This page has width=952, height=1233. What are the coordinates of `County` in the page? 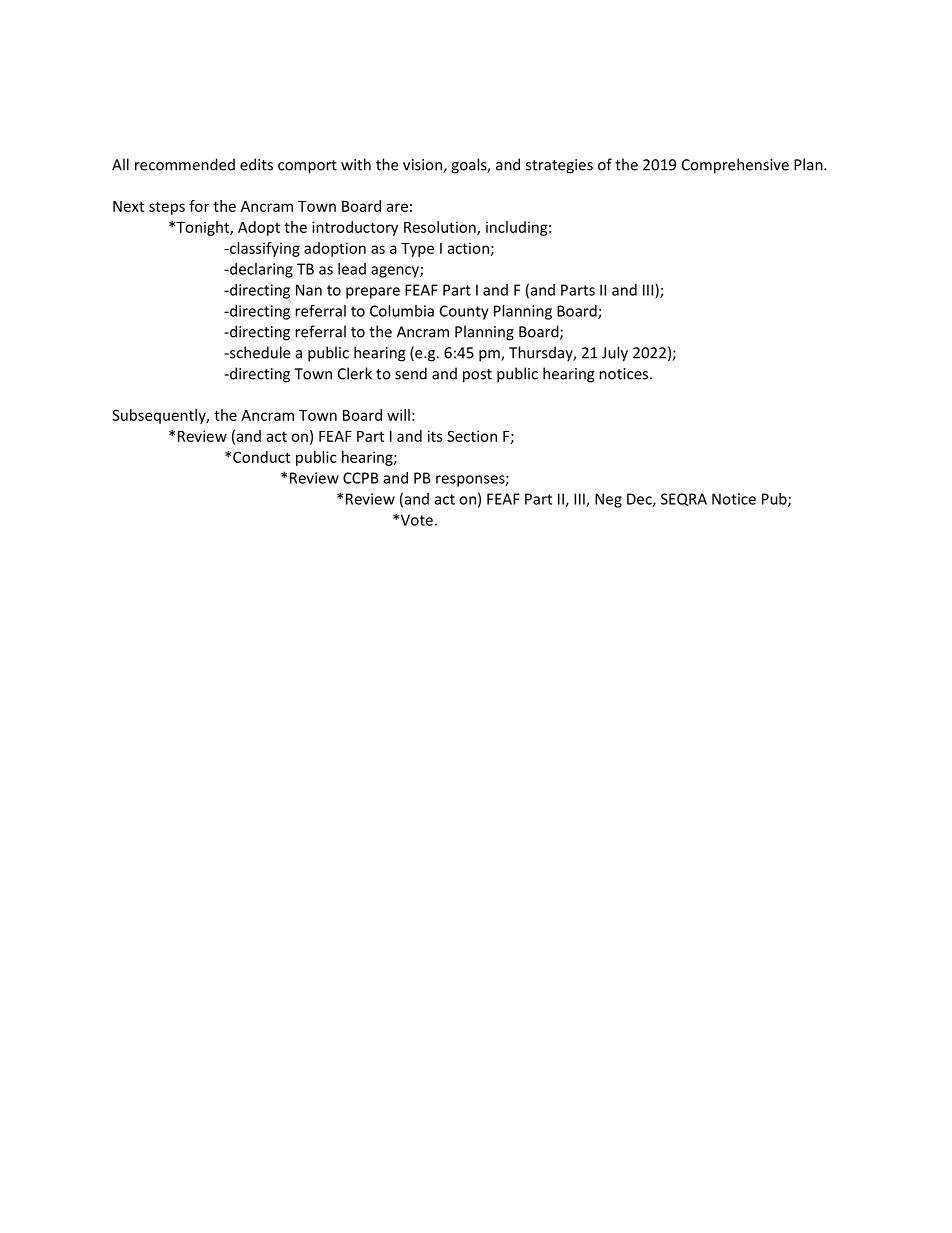 It's located at (464, 312).
